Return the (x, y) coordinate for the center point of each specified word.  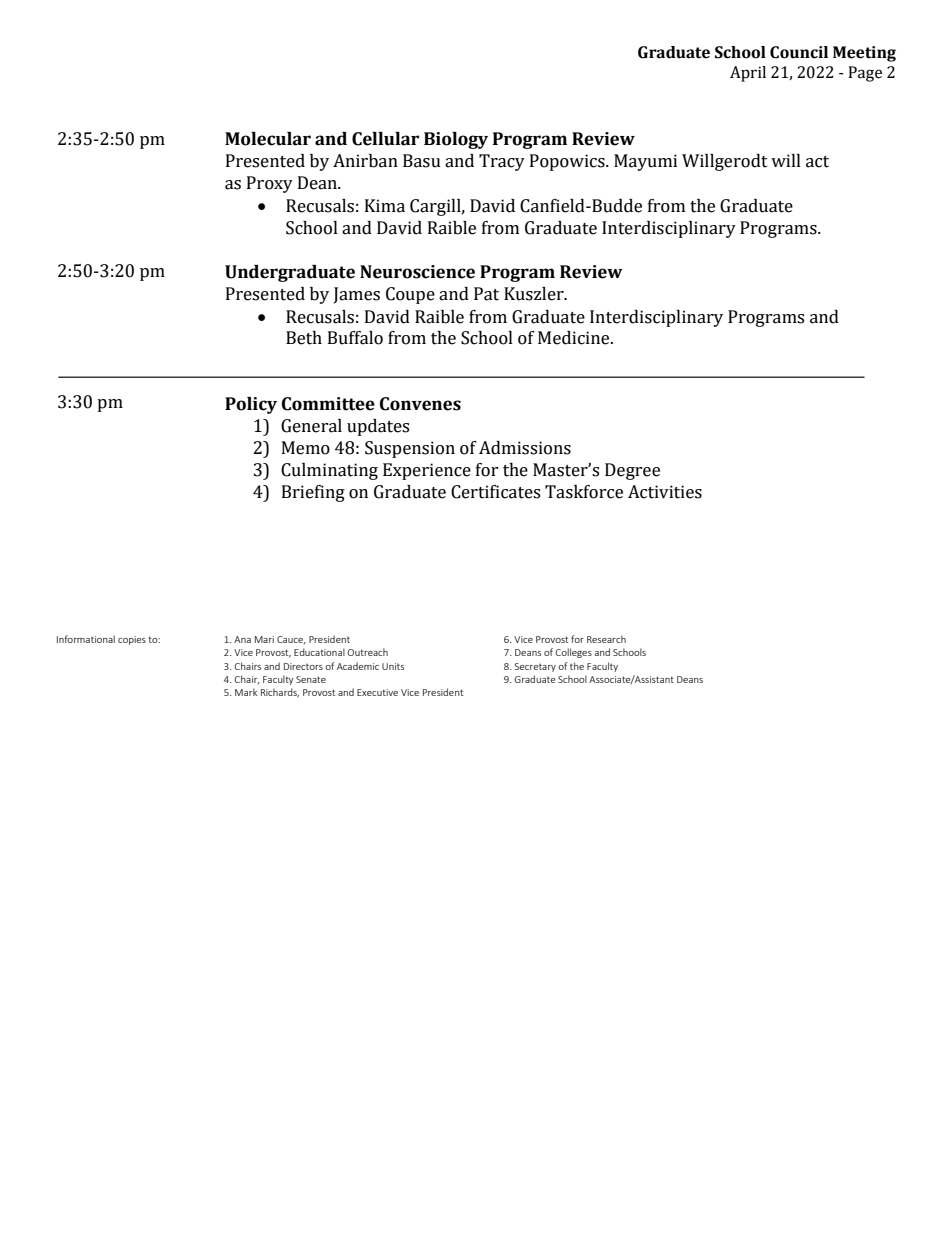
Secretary (535, 667)
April (748, 74)
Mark (246, 692)
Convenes (420, 404)
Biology (456, 140)
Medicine (575, 338)
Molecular (268, 139)
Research (606, 639)
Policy (251, 405)
